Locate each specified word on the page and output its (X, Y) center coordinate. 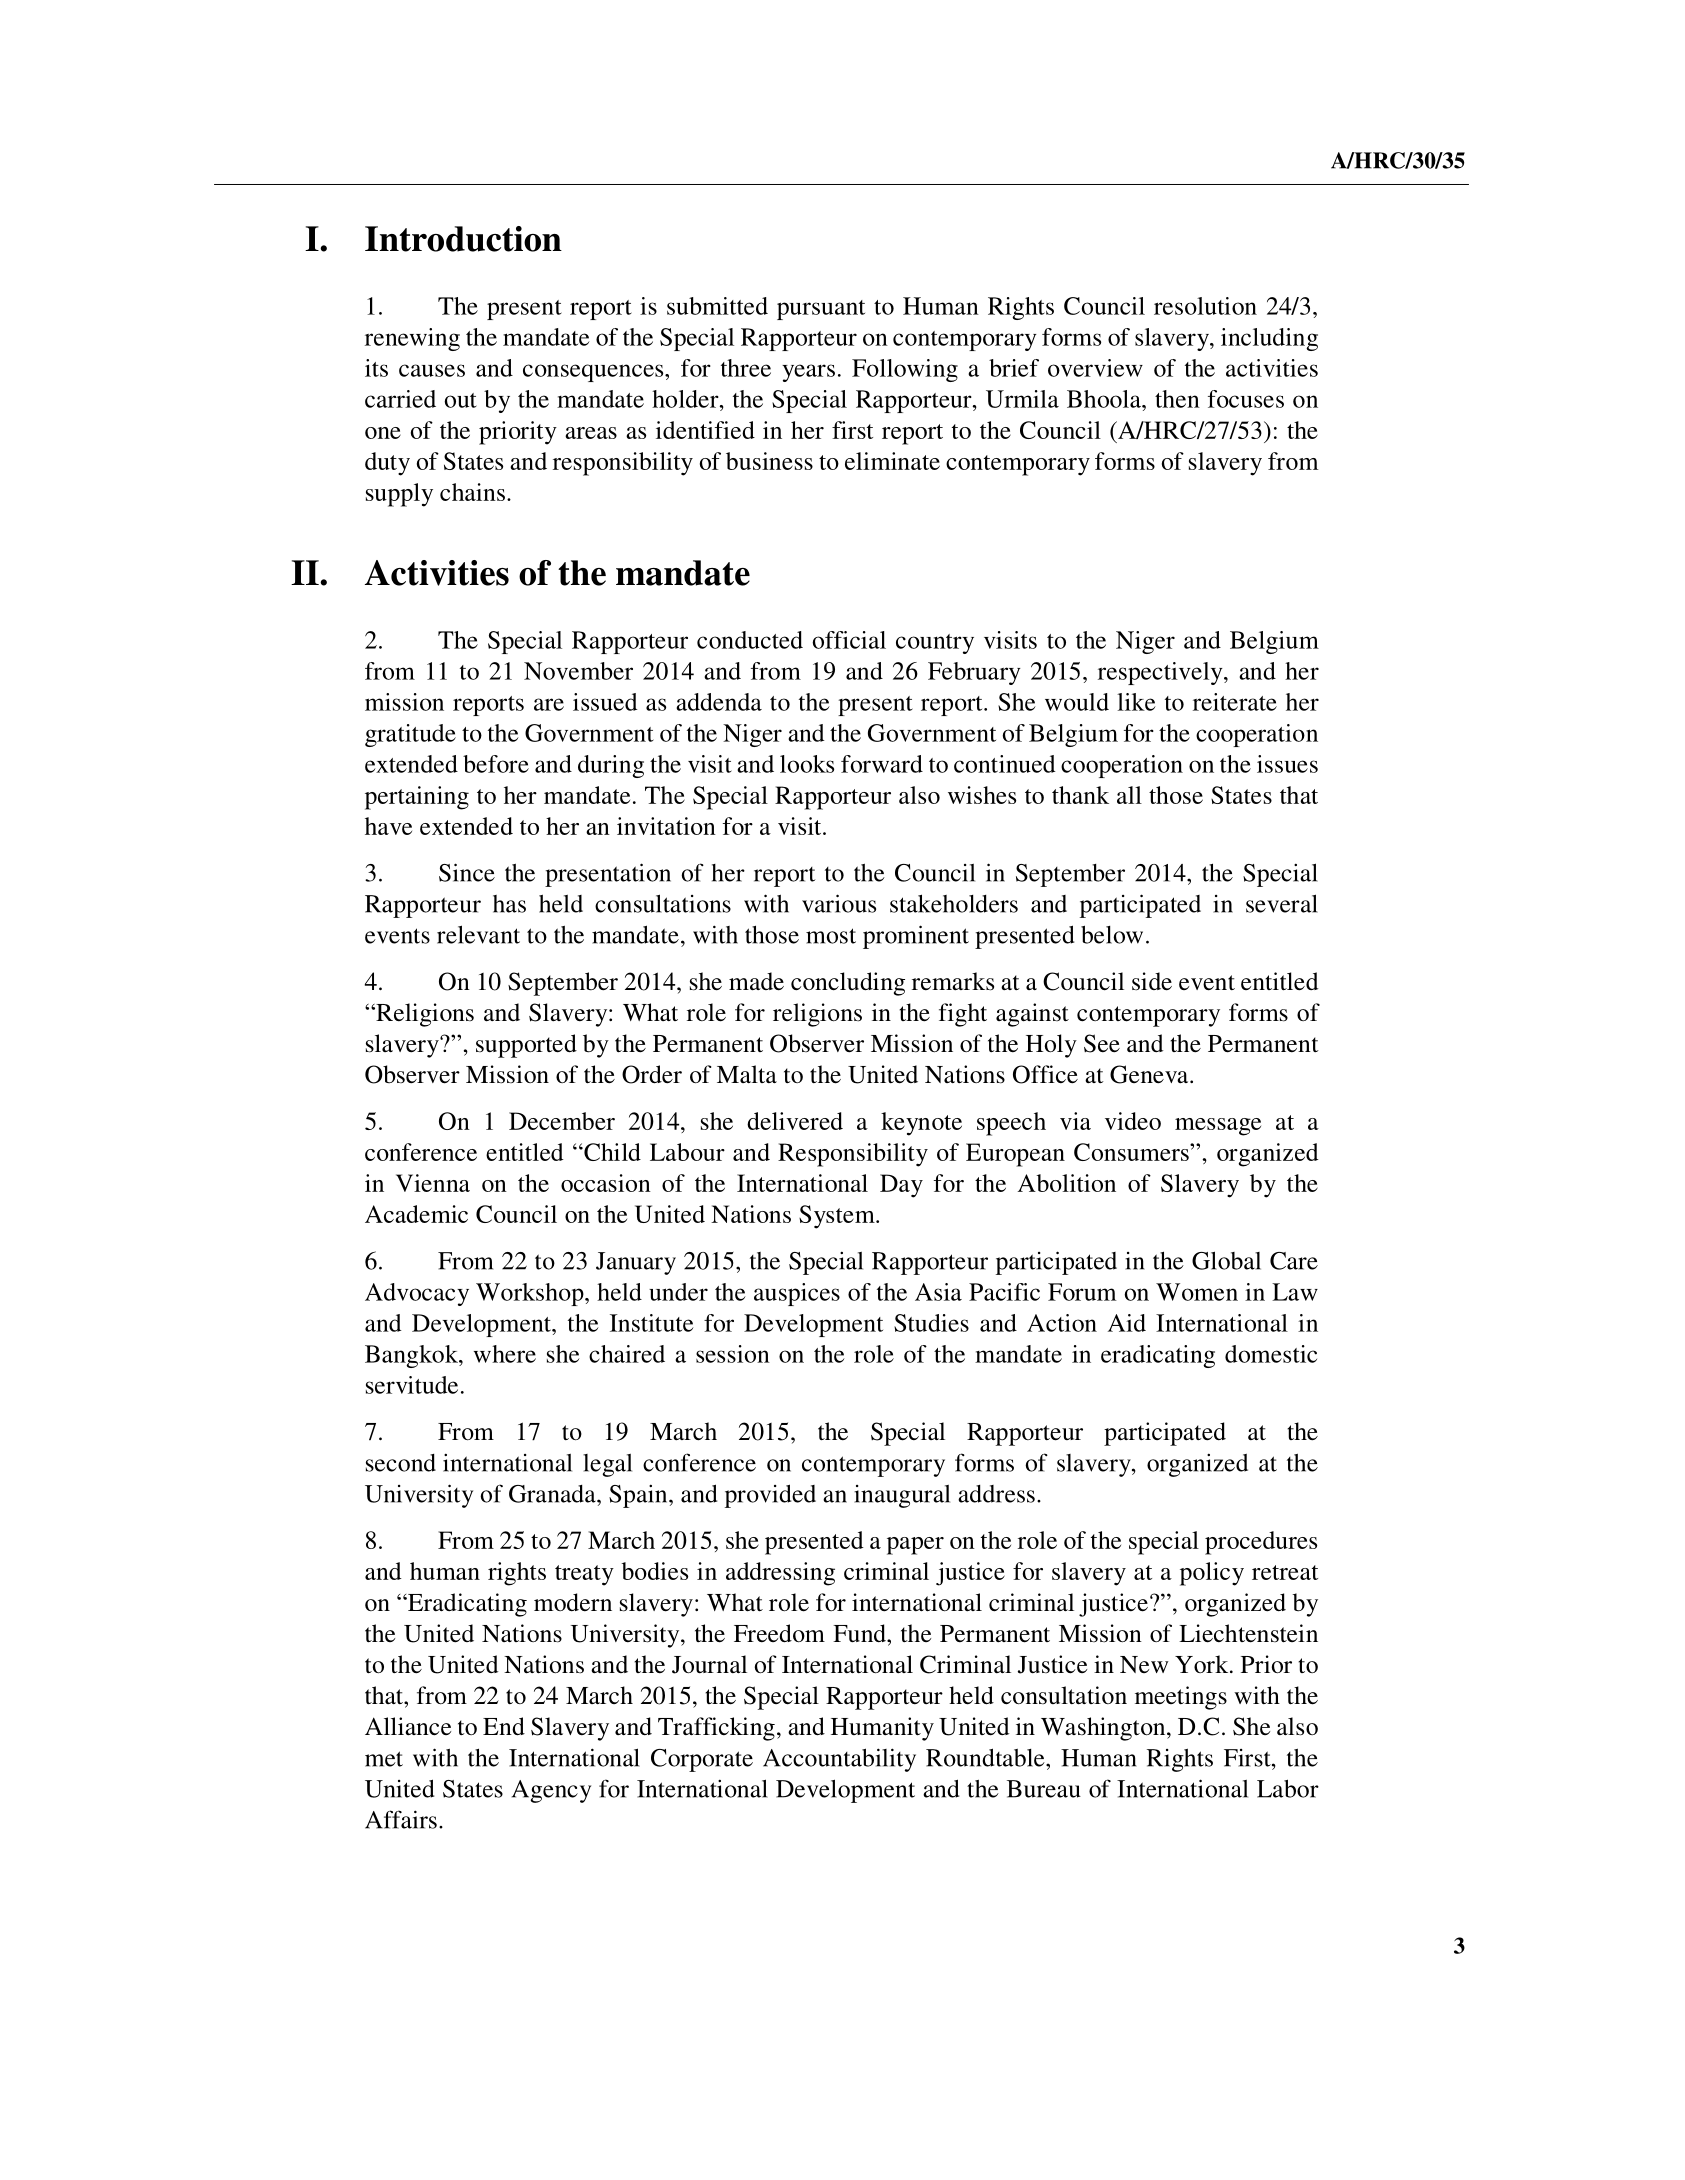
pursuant (821, 310)
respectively (1161, 673)
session (733, 1354)
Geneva (1150, 1074)
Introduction (463, 239)
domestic (1271, 1354)
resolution (1205, 306)
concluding (848, 984)
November (578, 671)
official (849, 640)
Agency (551, 1791)
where (505, 1354)
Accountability (839, 1760)
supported (526, 1046)
